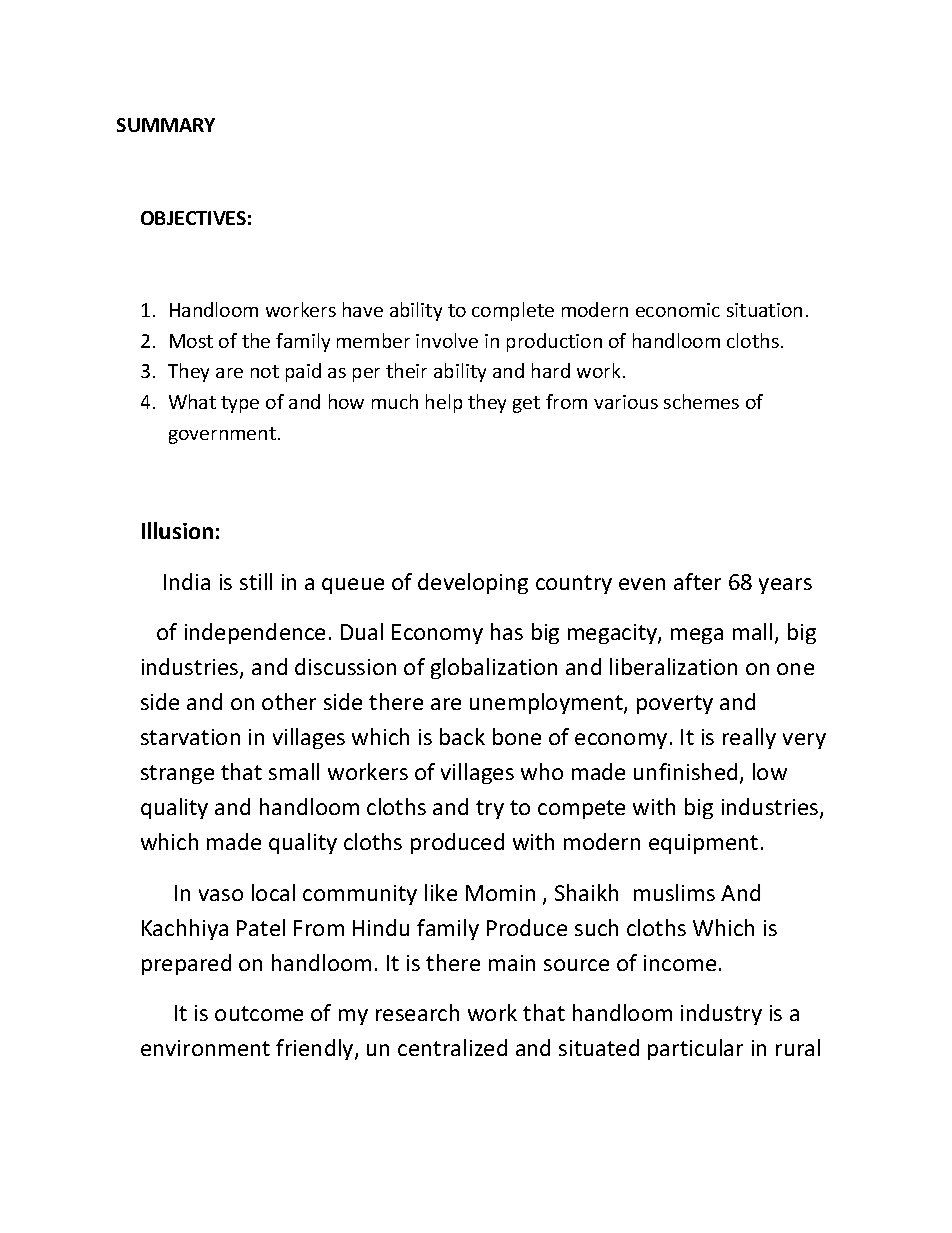 The height and width of the document is (1233, 952). What do you see at coordinates (166, 125) in the document?
I see `SUMMARY` at bounding box center [166, 125].
